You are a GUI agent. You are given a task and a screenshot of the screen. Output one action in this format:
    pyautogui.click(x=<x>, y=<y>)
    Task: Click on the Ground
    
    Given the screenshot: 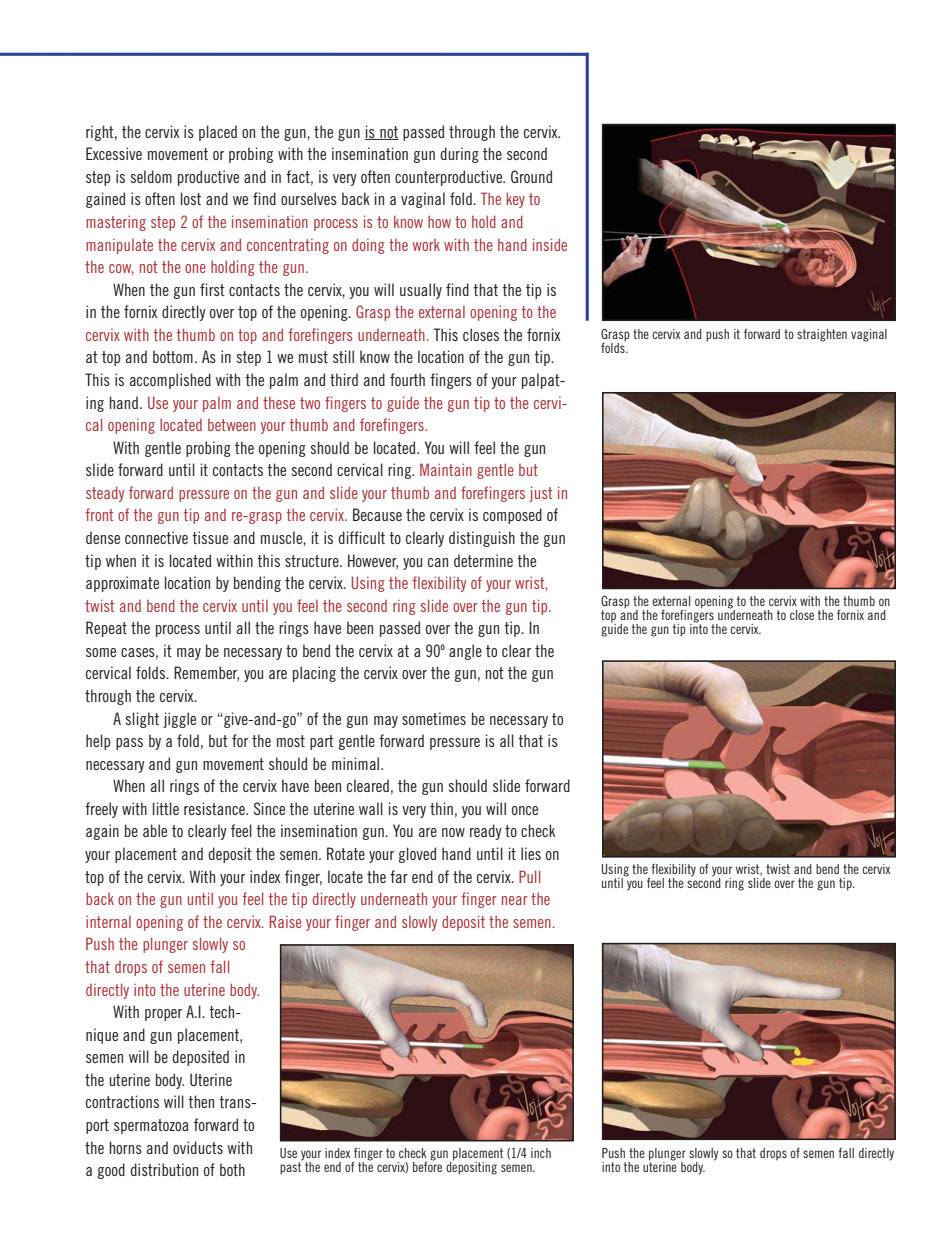 What is the action you would take?
    pyautogui.click(x=531, y=176)
